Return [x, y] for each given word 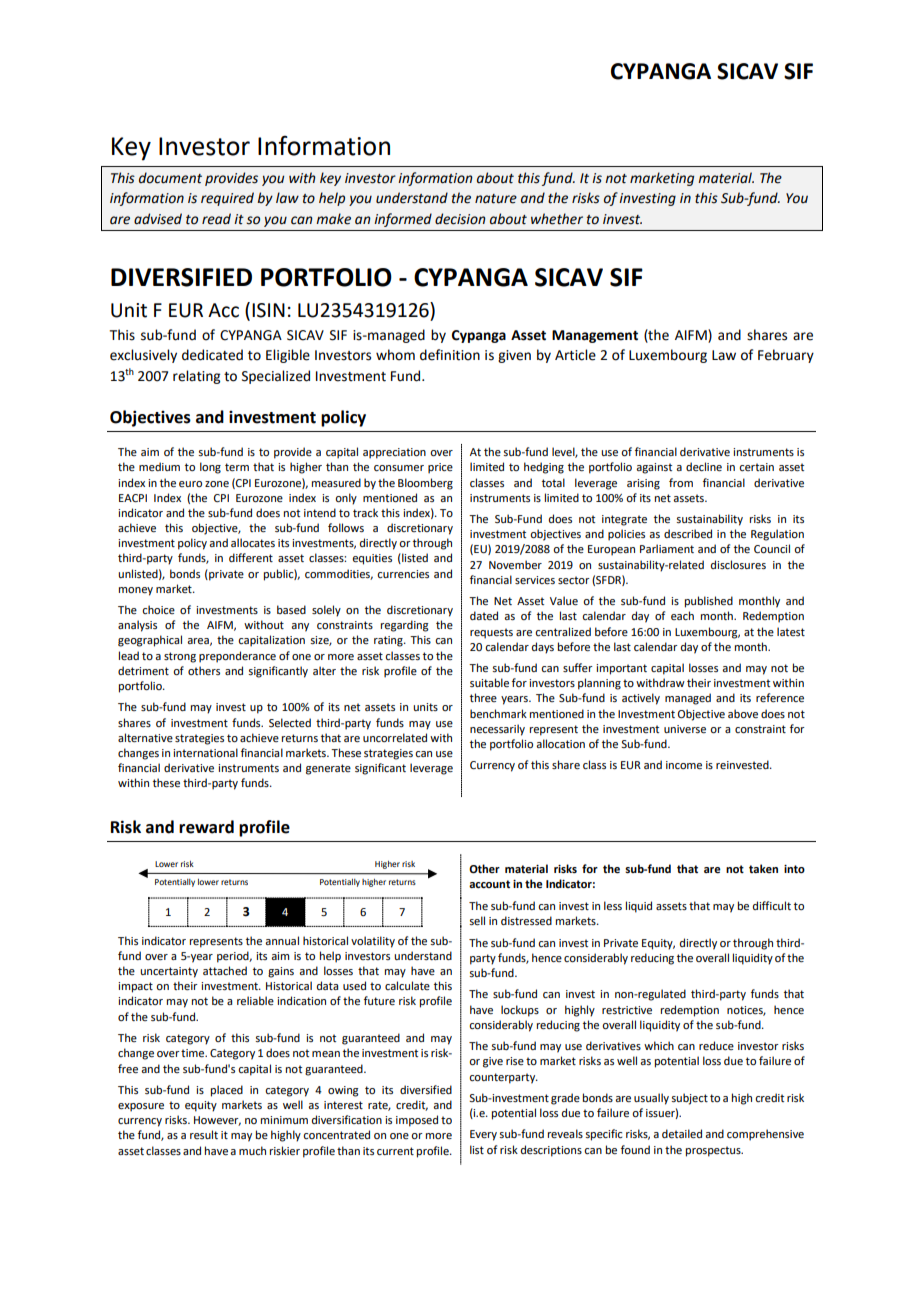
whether [557, 219]
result [204, 1134]
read [216, 219]
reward [206, 827]
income [684, 765]
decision [460, 219]
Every [483, 1135]
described [688, 533]
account [489, 884]
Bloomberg [425, 484]
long [210, 468]
